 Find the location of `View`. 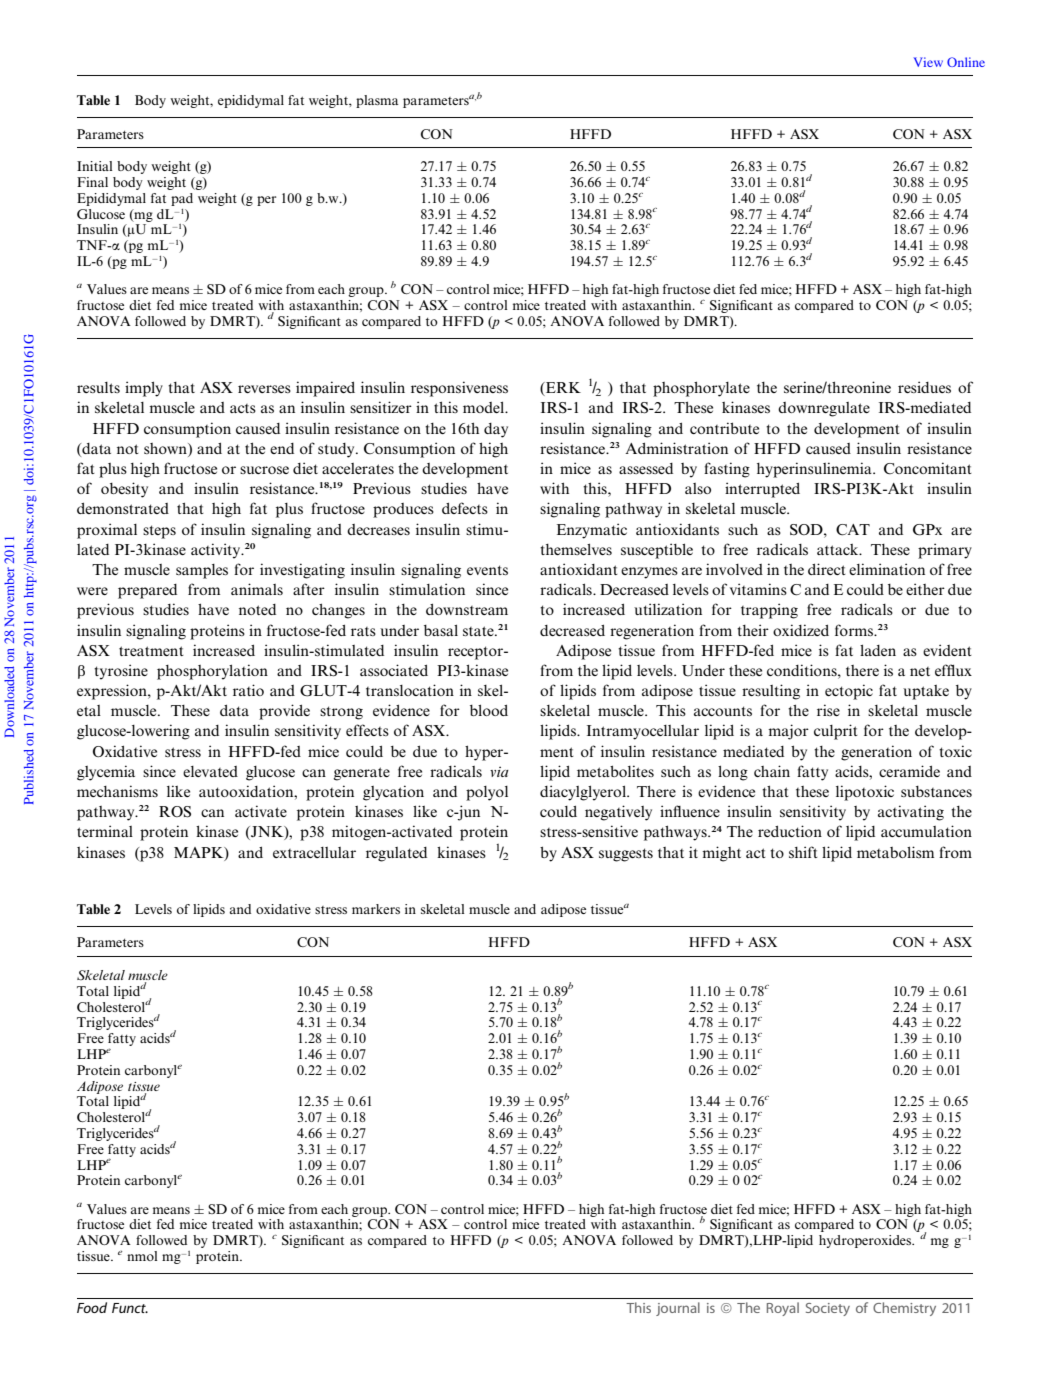

View is located at coordinates (928, 62).
